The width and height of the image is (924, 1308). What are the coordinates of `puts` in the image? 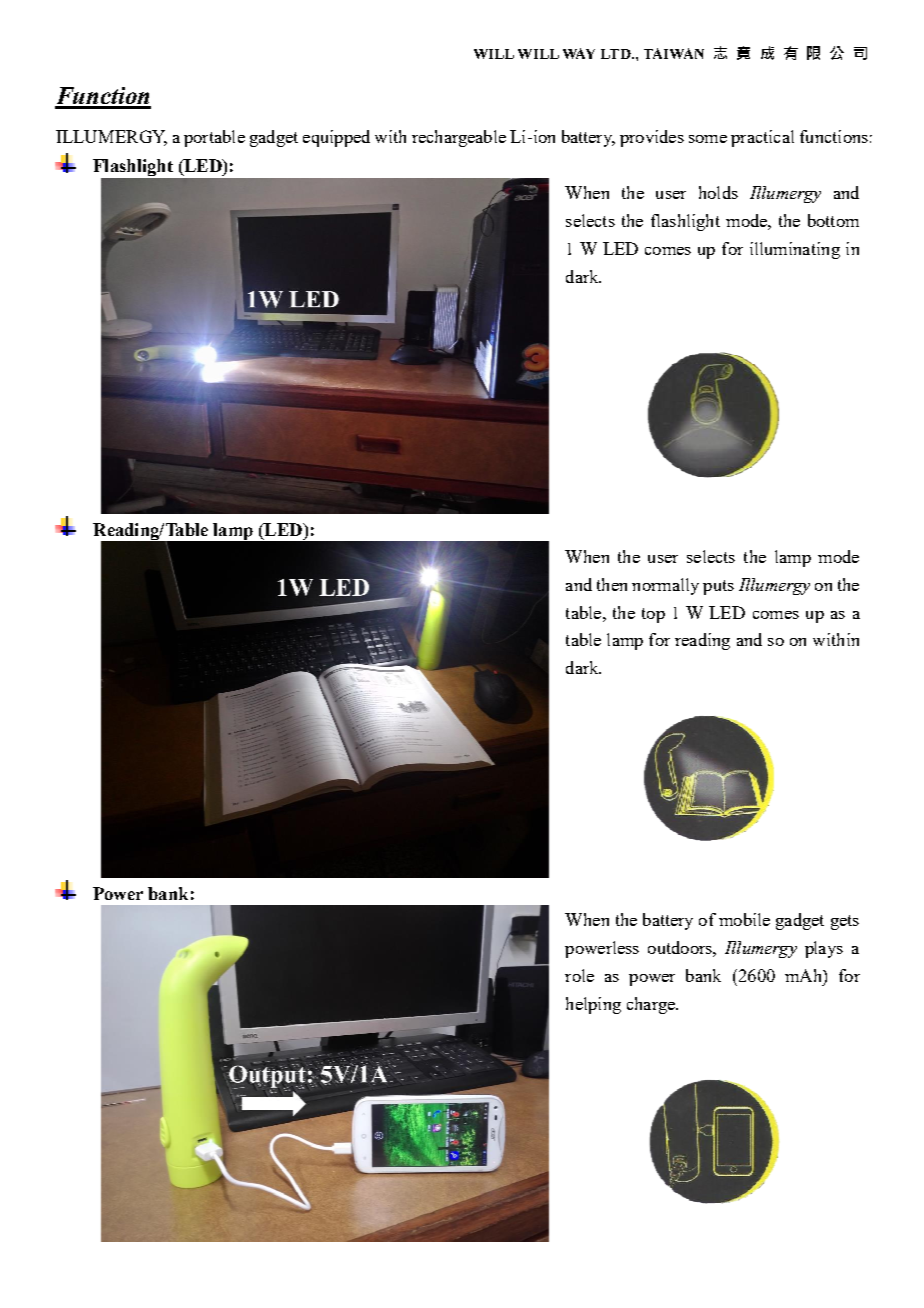 It's located at (718, 587).
